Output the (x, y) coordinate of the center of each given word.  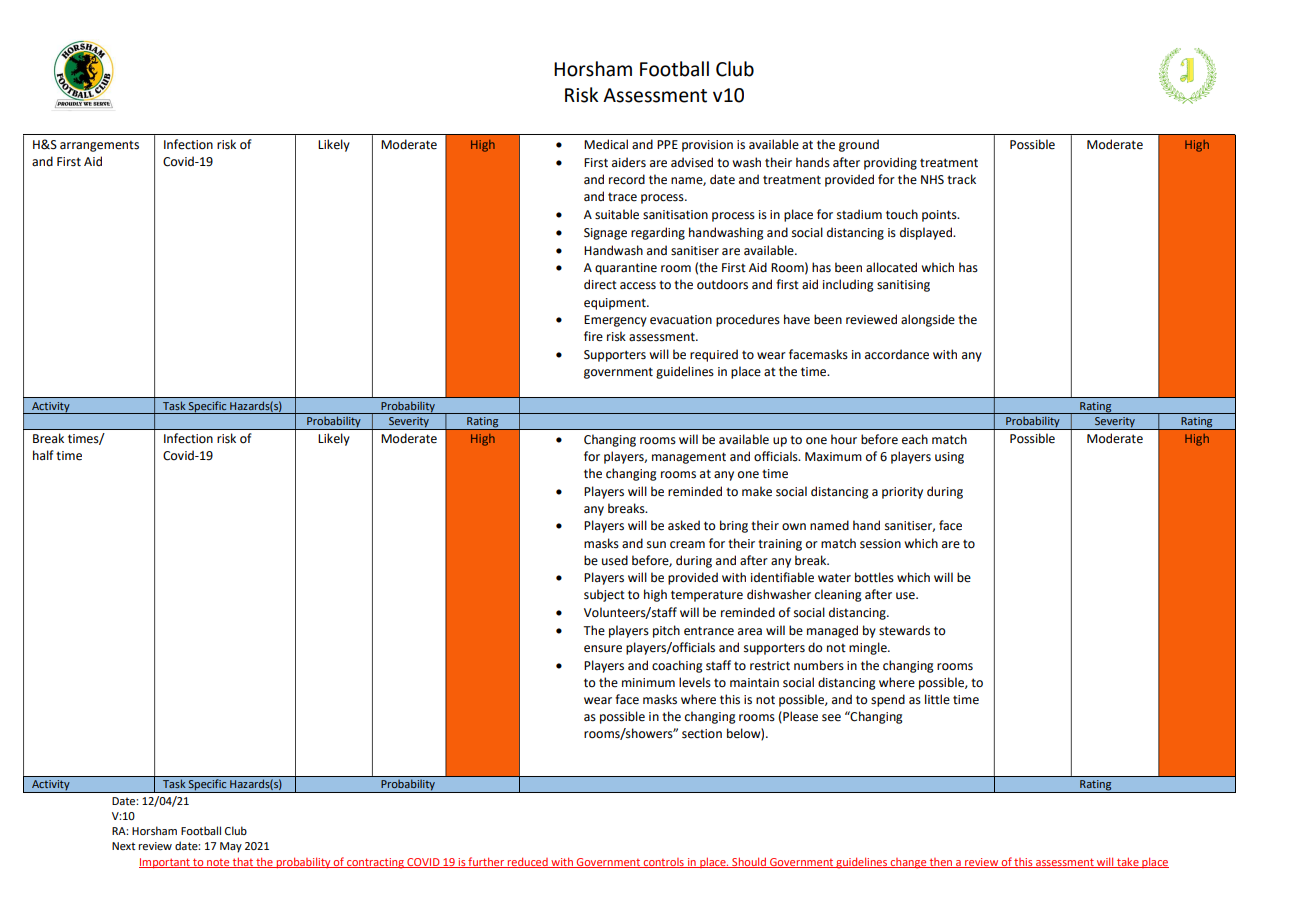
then (941, 863)
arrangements (99, 146)
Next (123, 846)
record (627, 179)
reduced (528, 862)
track (961, 179)
